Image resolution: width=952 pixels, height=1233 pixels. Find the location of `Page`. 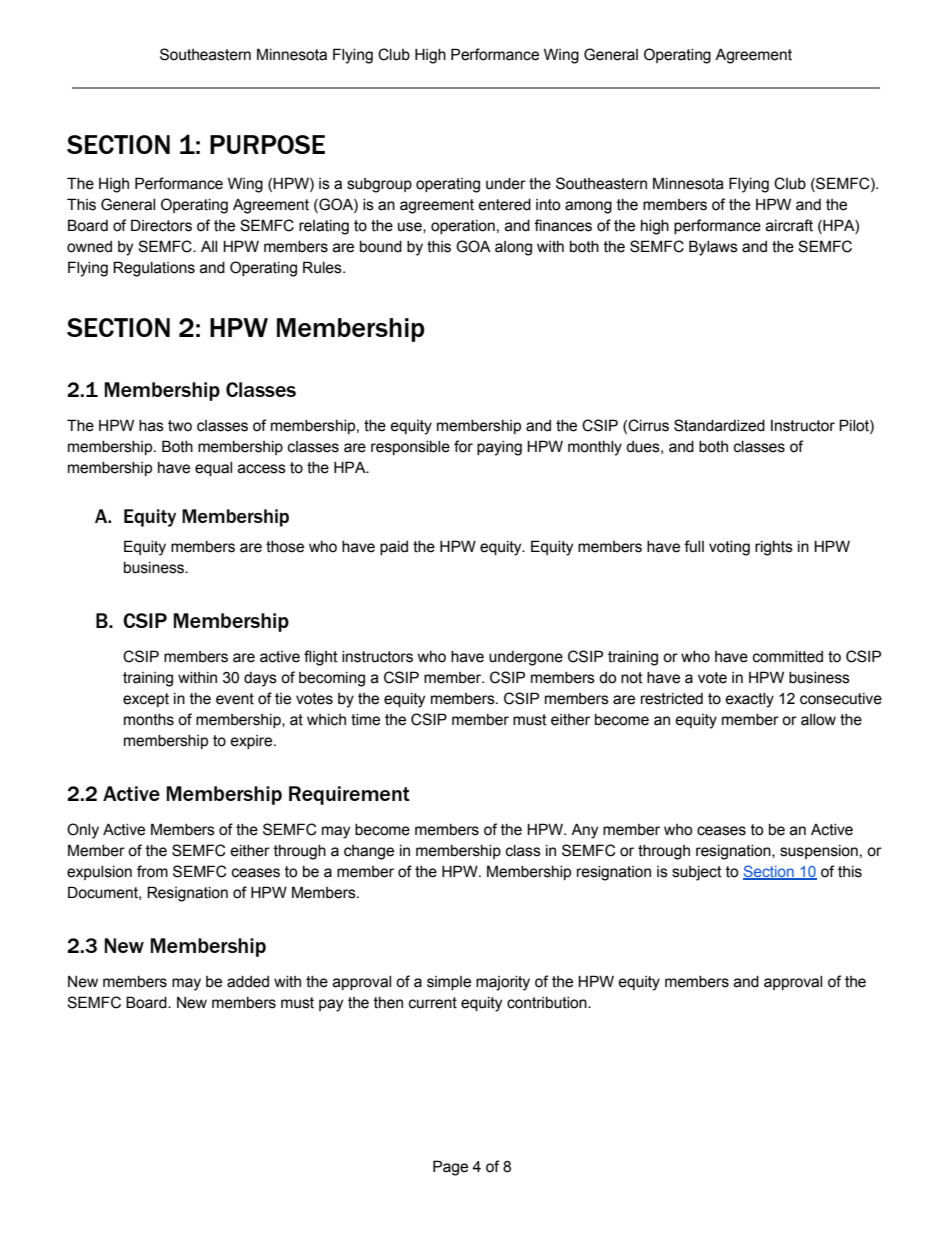

Page is located at coordinates (450, 1168).
